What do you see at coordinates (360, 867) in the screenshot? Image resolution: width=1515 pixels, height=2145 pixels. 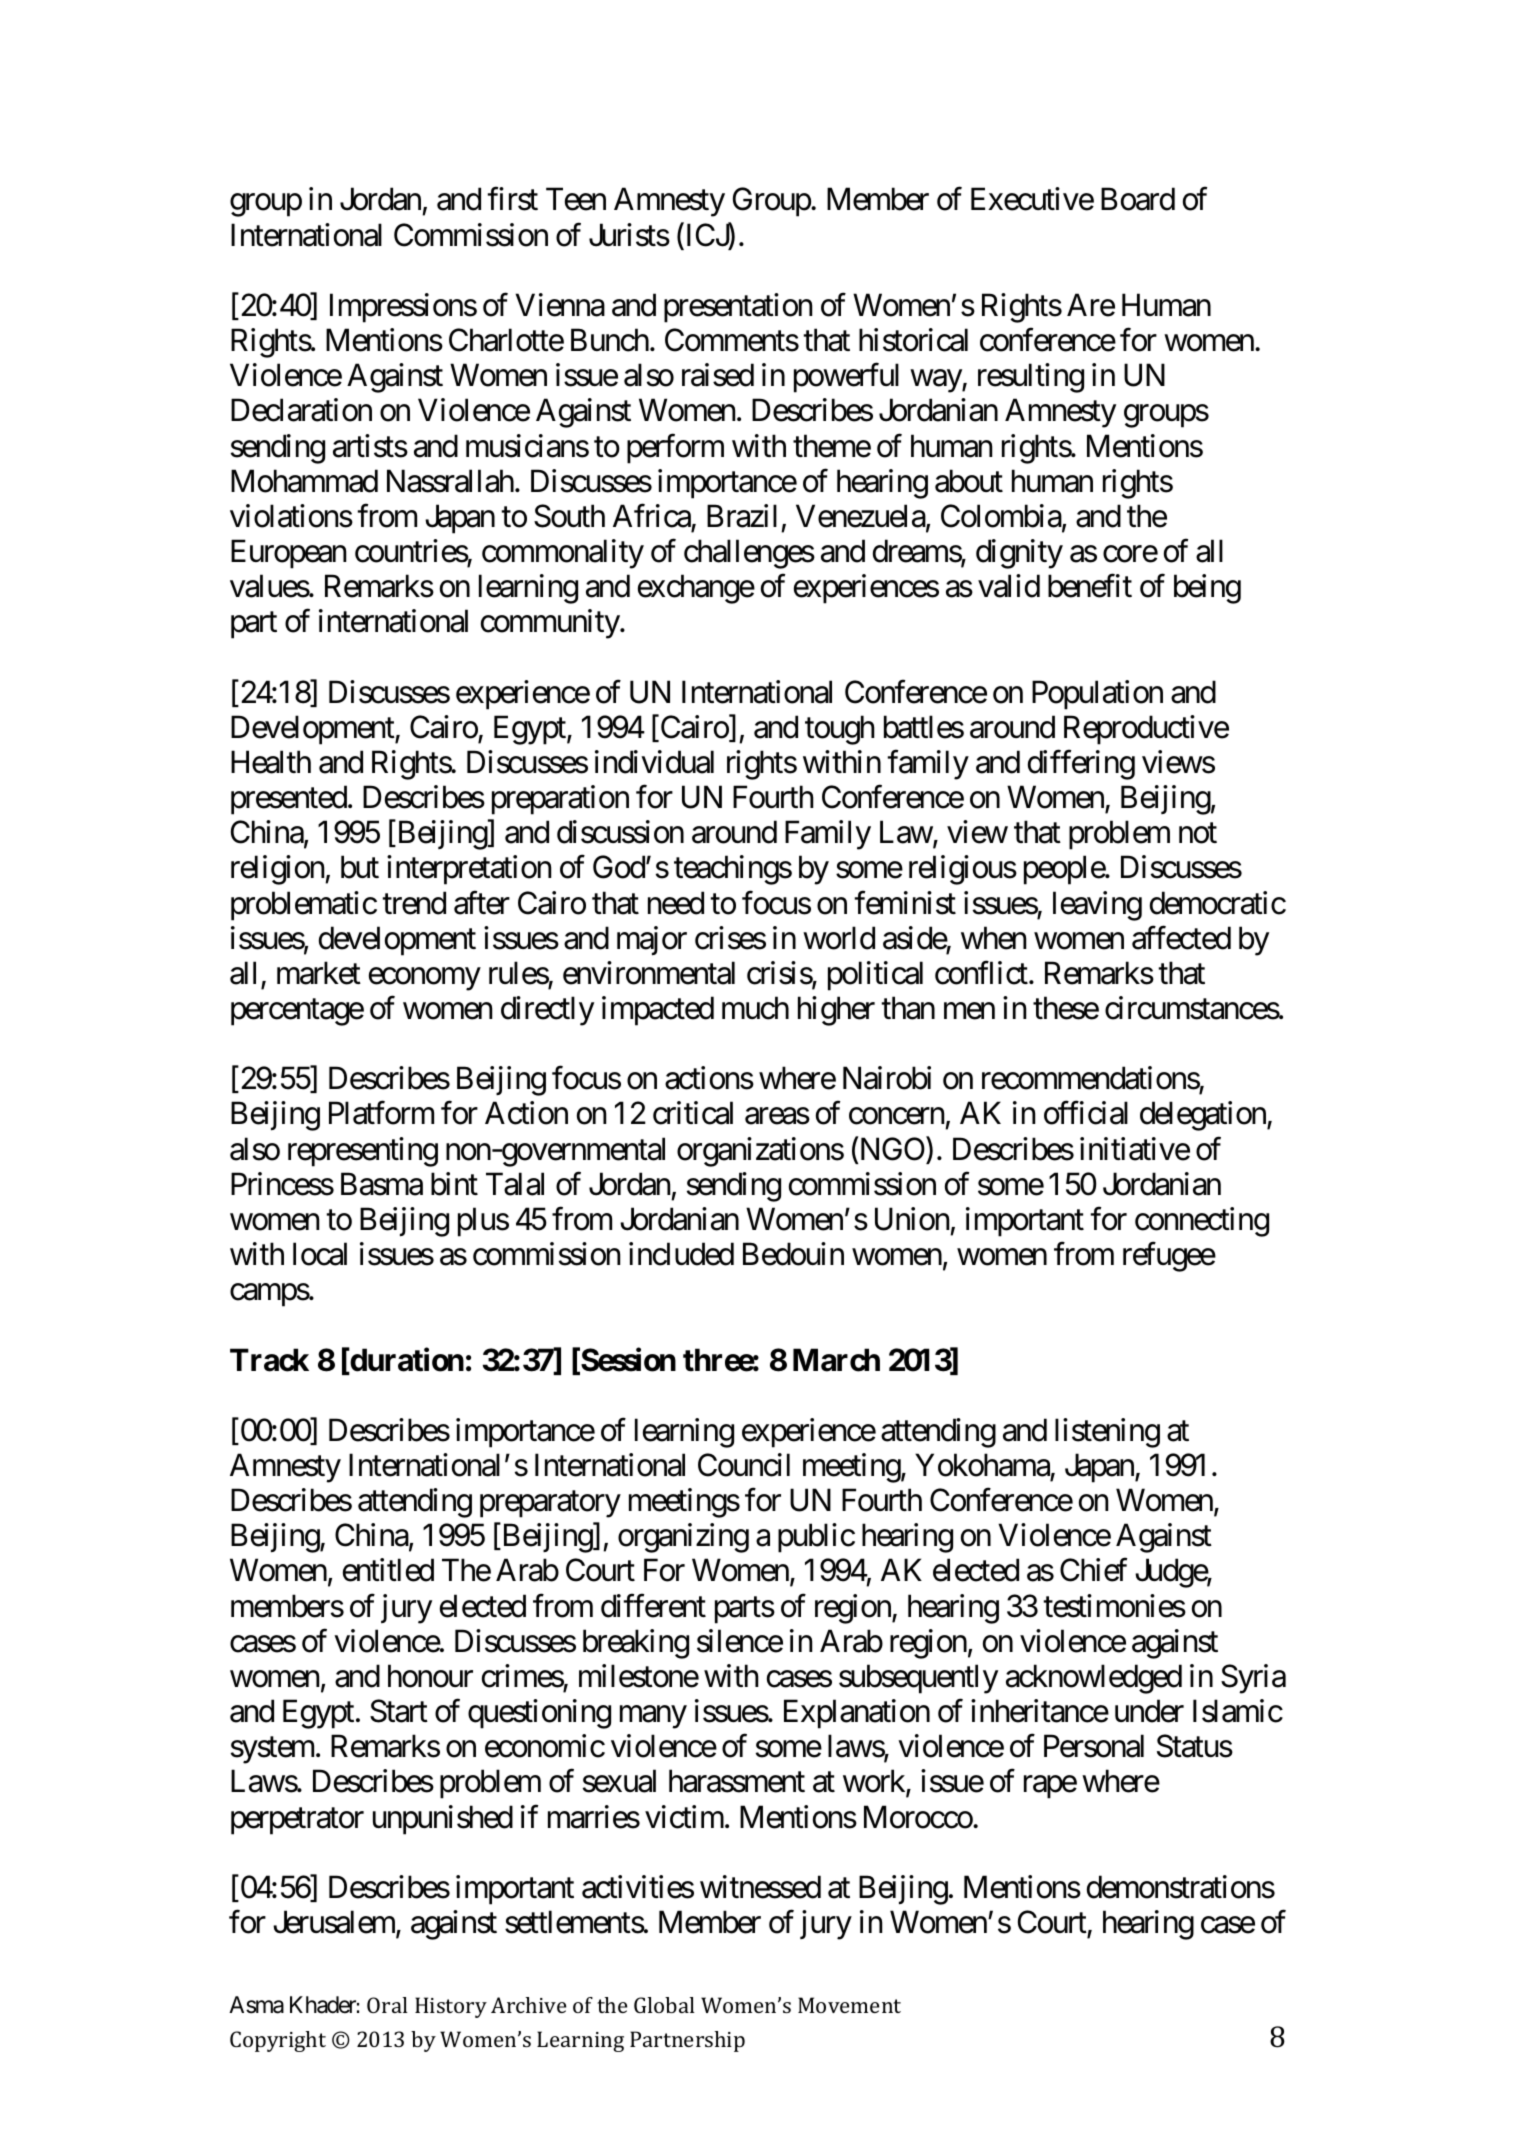 I see `but` at bounding box center [360, 867].
